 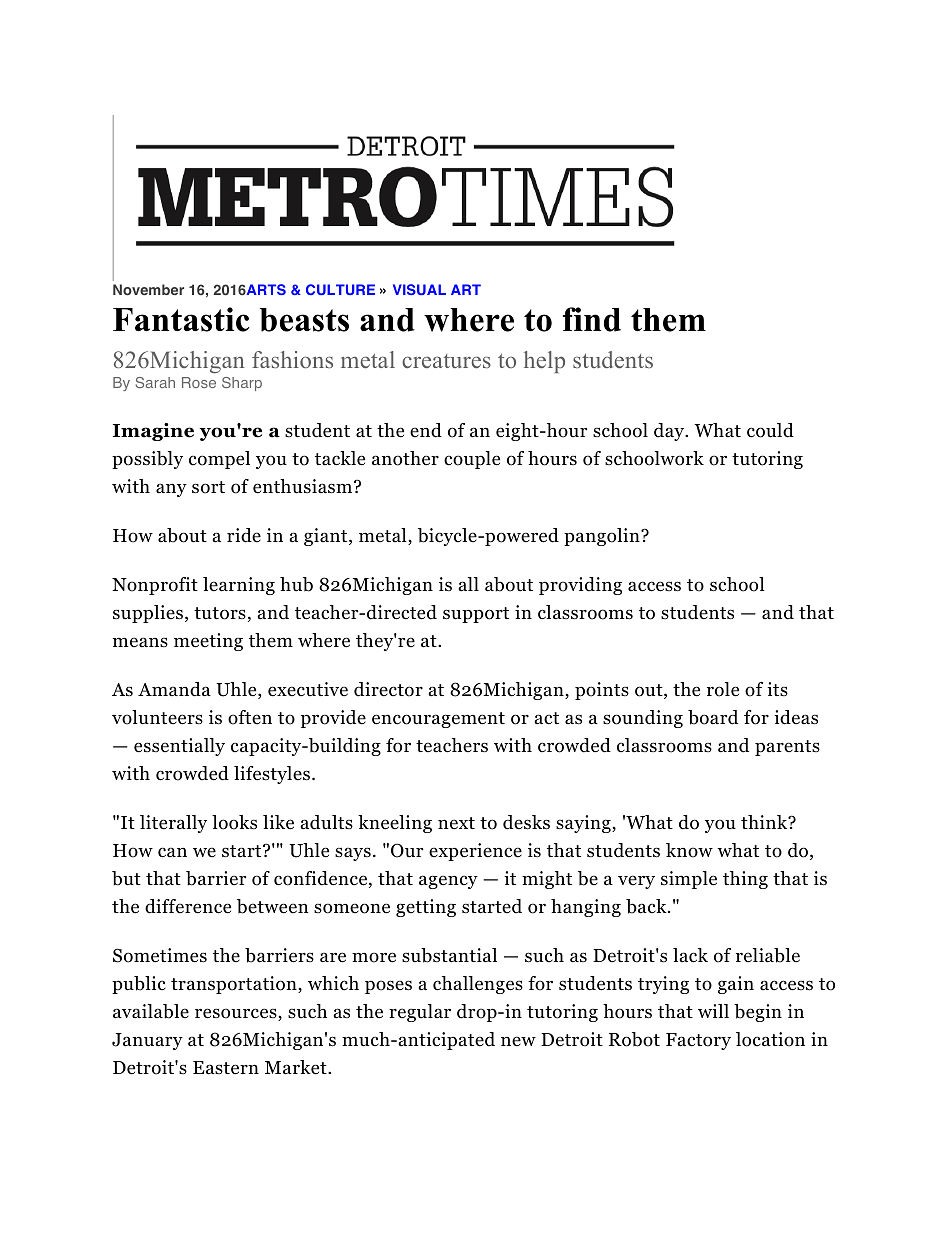 What do you see at coordinates (226, 1068) in the screenshot?
I see `Eastern` at bounding box center [226, 1068].
